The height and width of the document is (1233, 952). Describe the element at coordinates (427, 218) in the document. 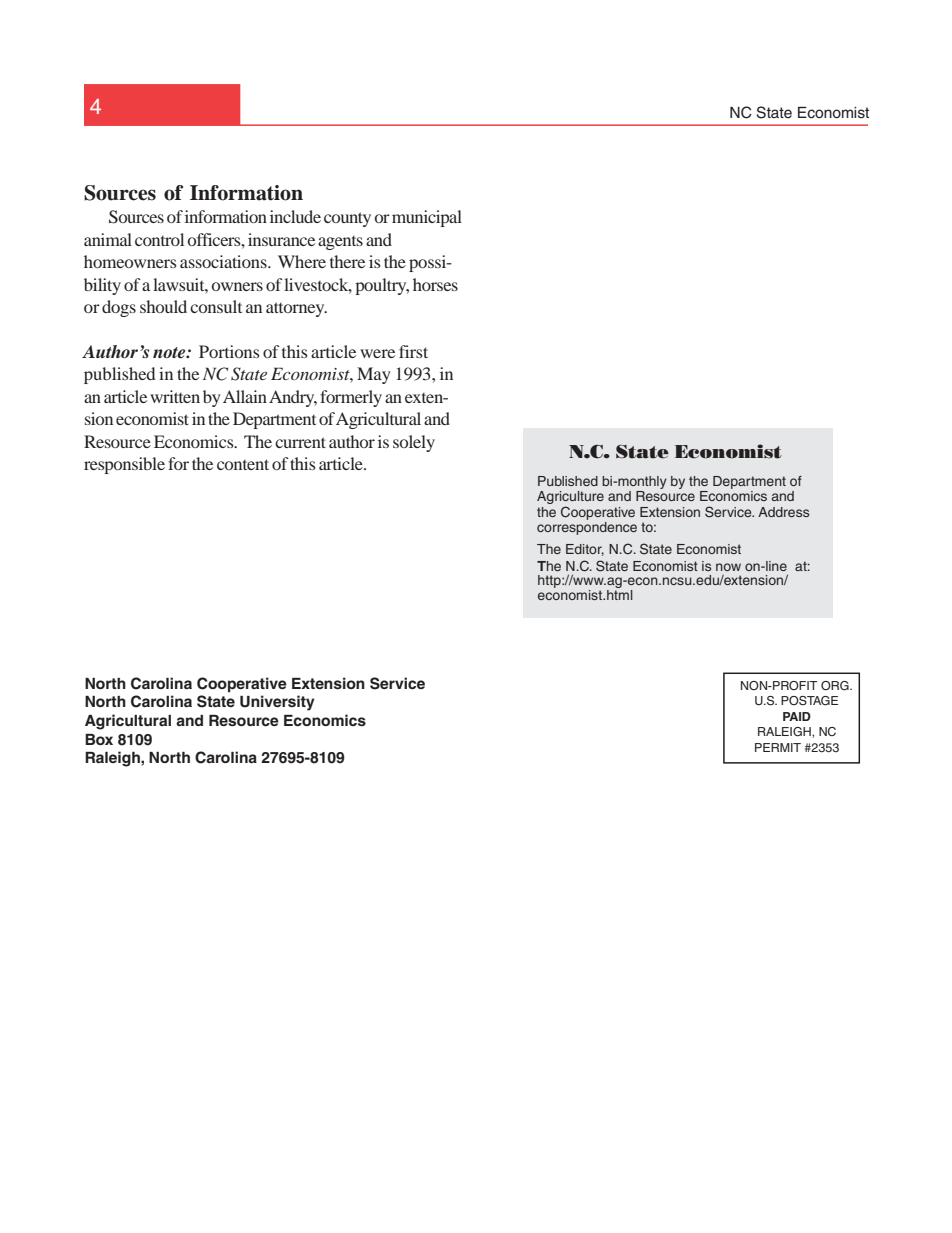

I see `municipal` at that location.
